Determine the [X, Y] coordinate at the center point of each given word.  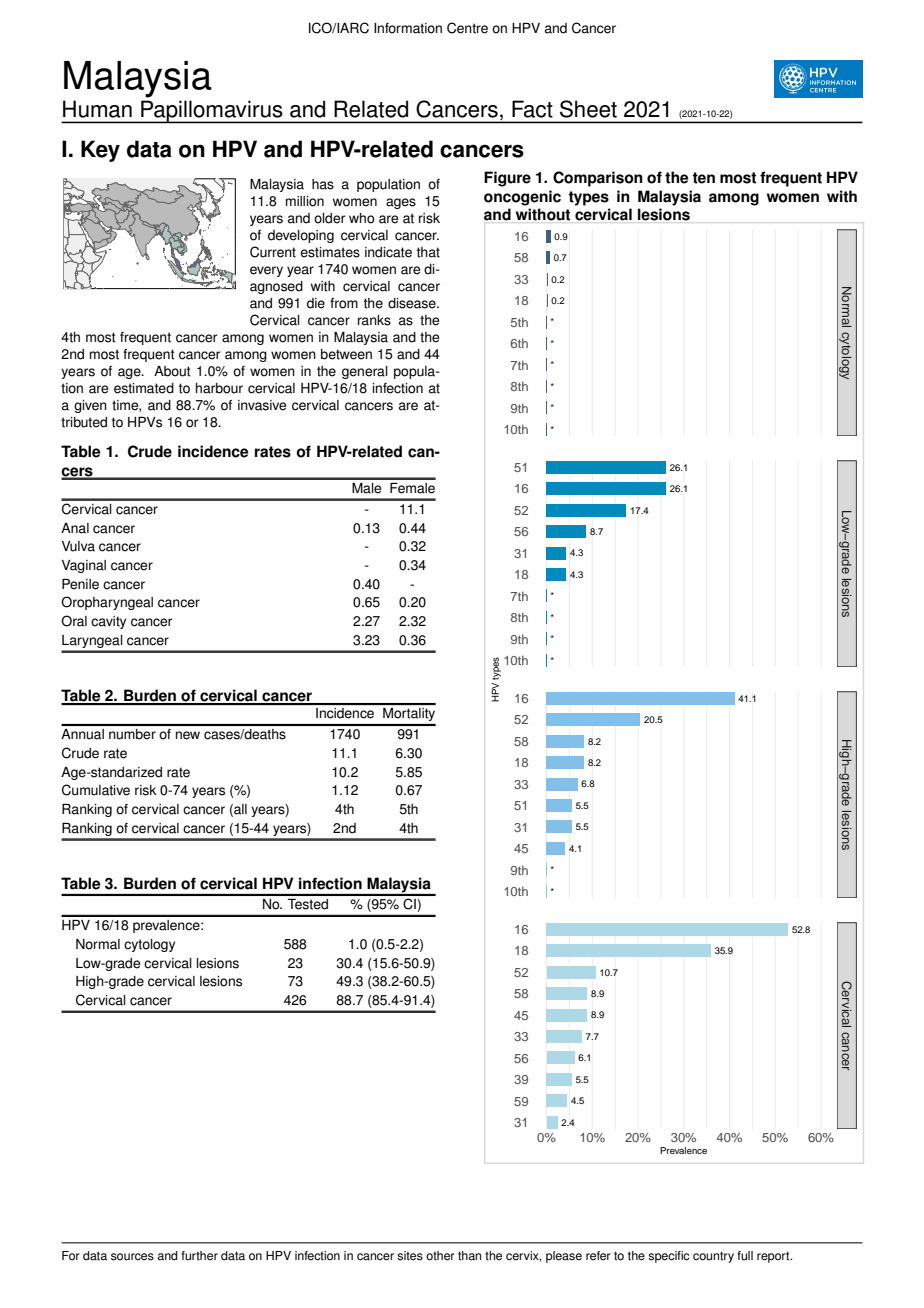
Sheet [588, 109]
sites [410, 1256]
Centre [467, 28]
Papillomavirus [212, 112]
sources [132, 1257]
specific [668, 1257]
